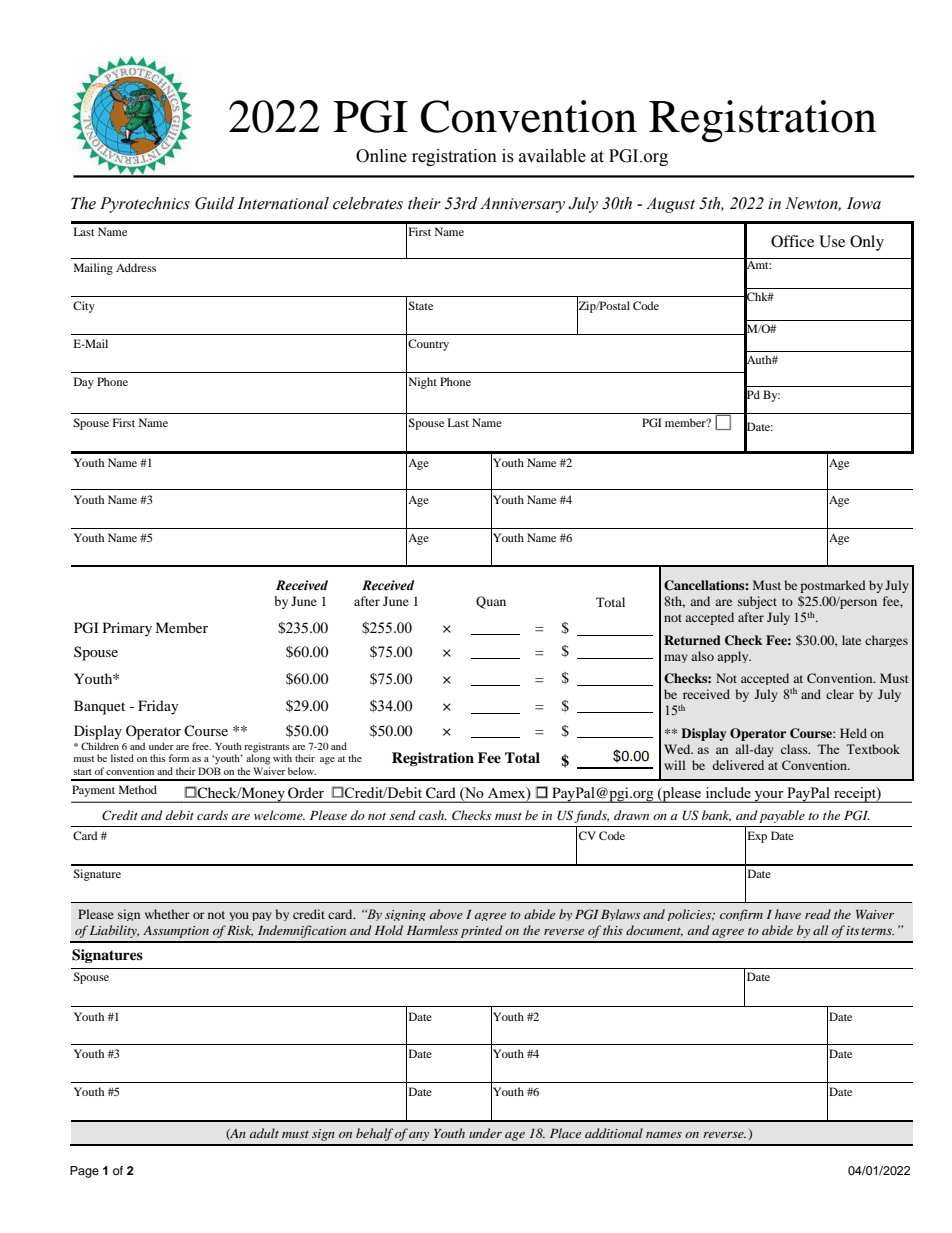 This page has height=1233, width=952. I want to click on Anniversary, so click(522, 205).
